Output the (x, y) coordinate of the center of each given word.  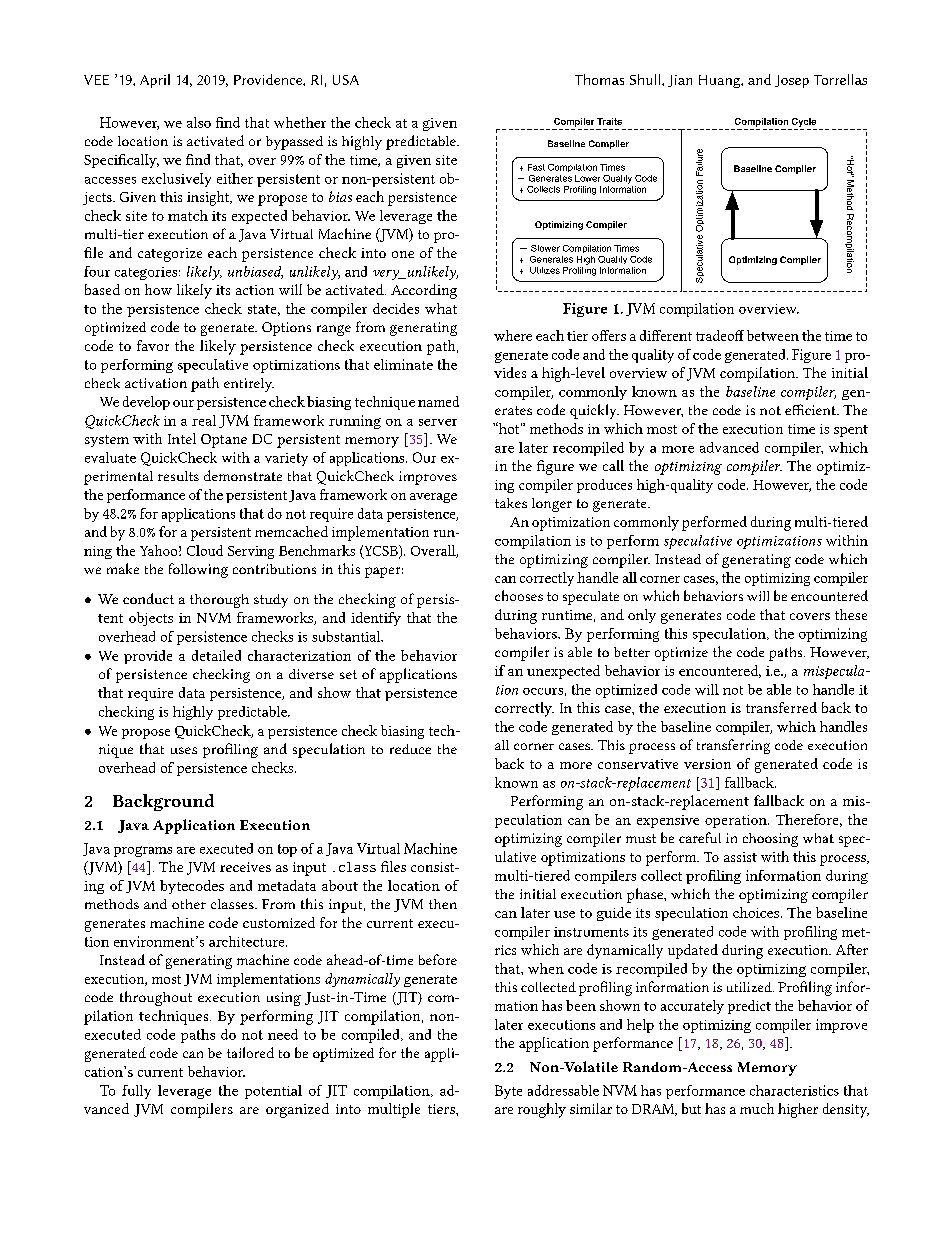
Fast (536, 167)
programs (143, 851)
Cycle (804, 122)
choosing (770, 840)
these (851, 614)
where (513, 335)
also (199, 122)
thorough (219, 601)
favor (153, 345)
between (773, 335)
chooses (519, 595)
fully (136, 1092)
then (443, 904)
